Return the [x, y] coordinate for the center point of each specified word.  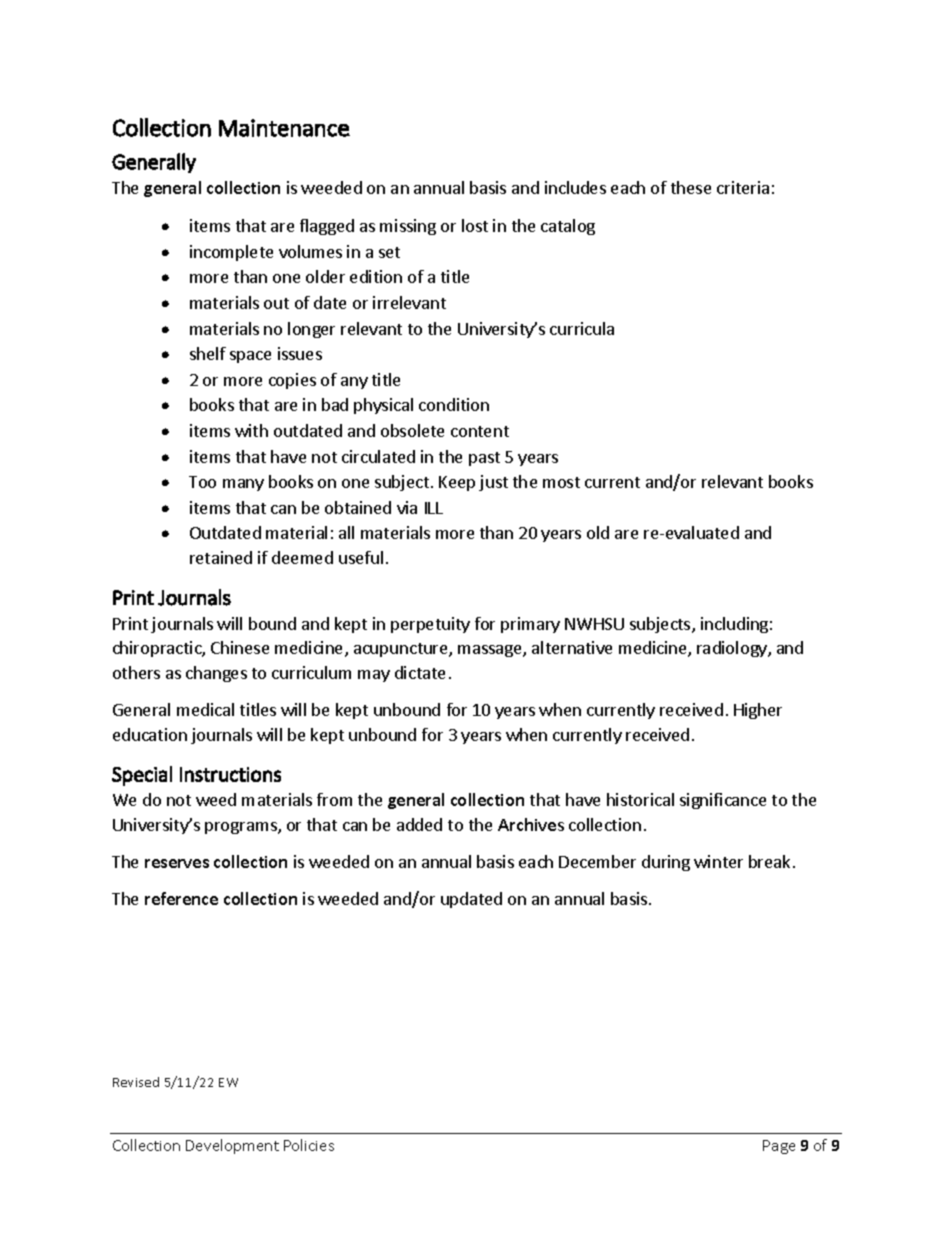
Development [232, 1146]
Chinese [240, 647]
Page [779, 1147]
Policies [309, 1145]
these [691, 187]
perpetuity [430, 625]
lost [475, 225]
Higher [758, 711]
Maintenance [284, 128]
